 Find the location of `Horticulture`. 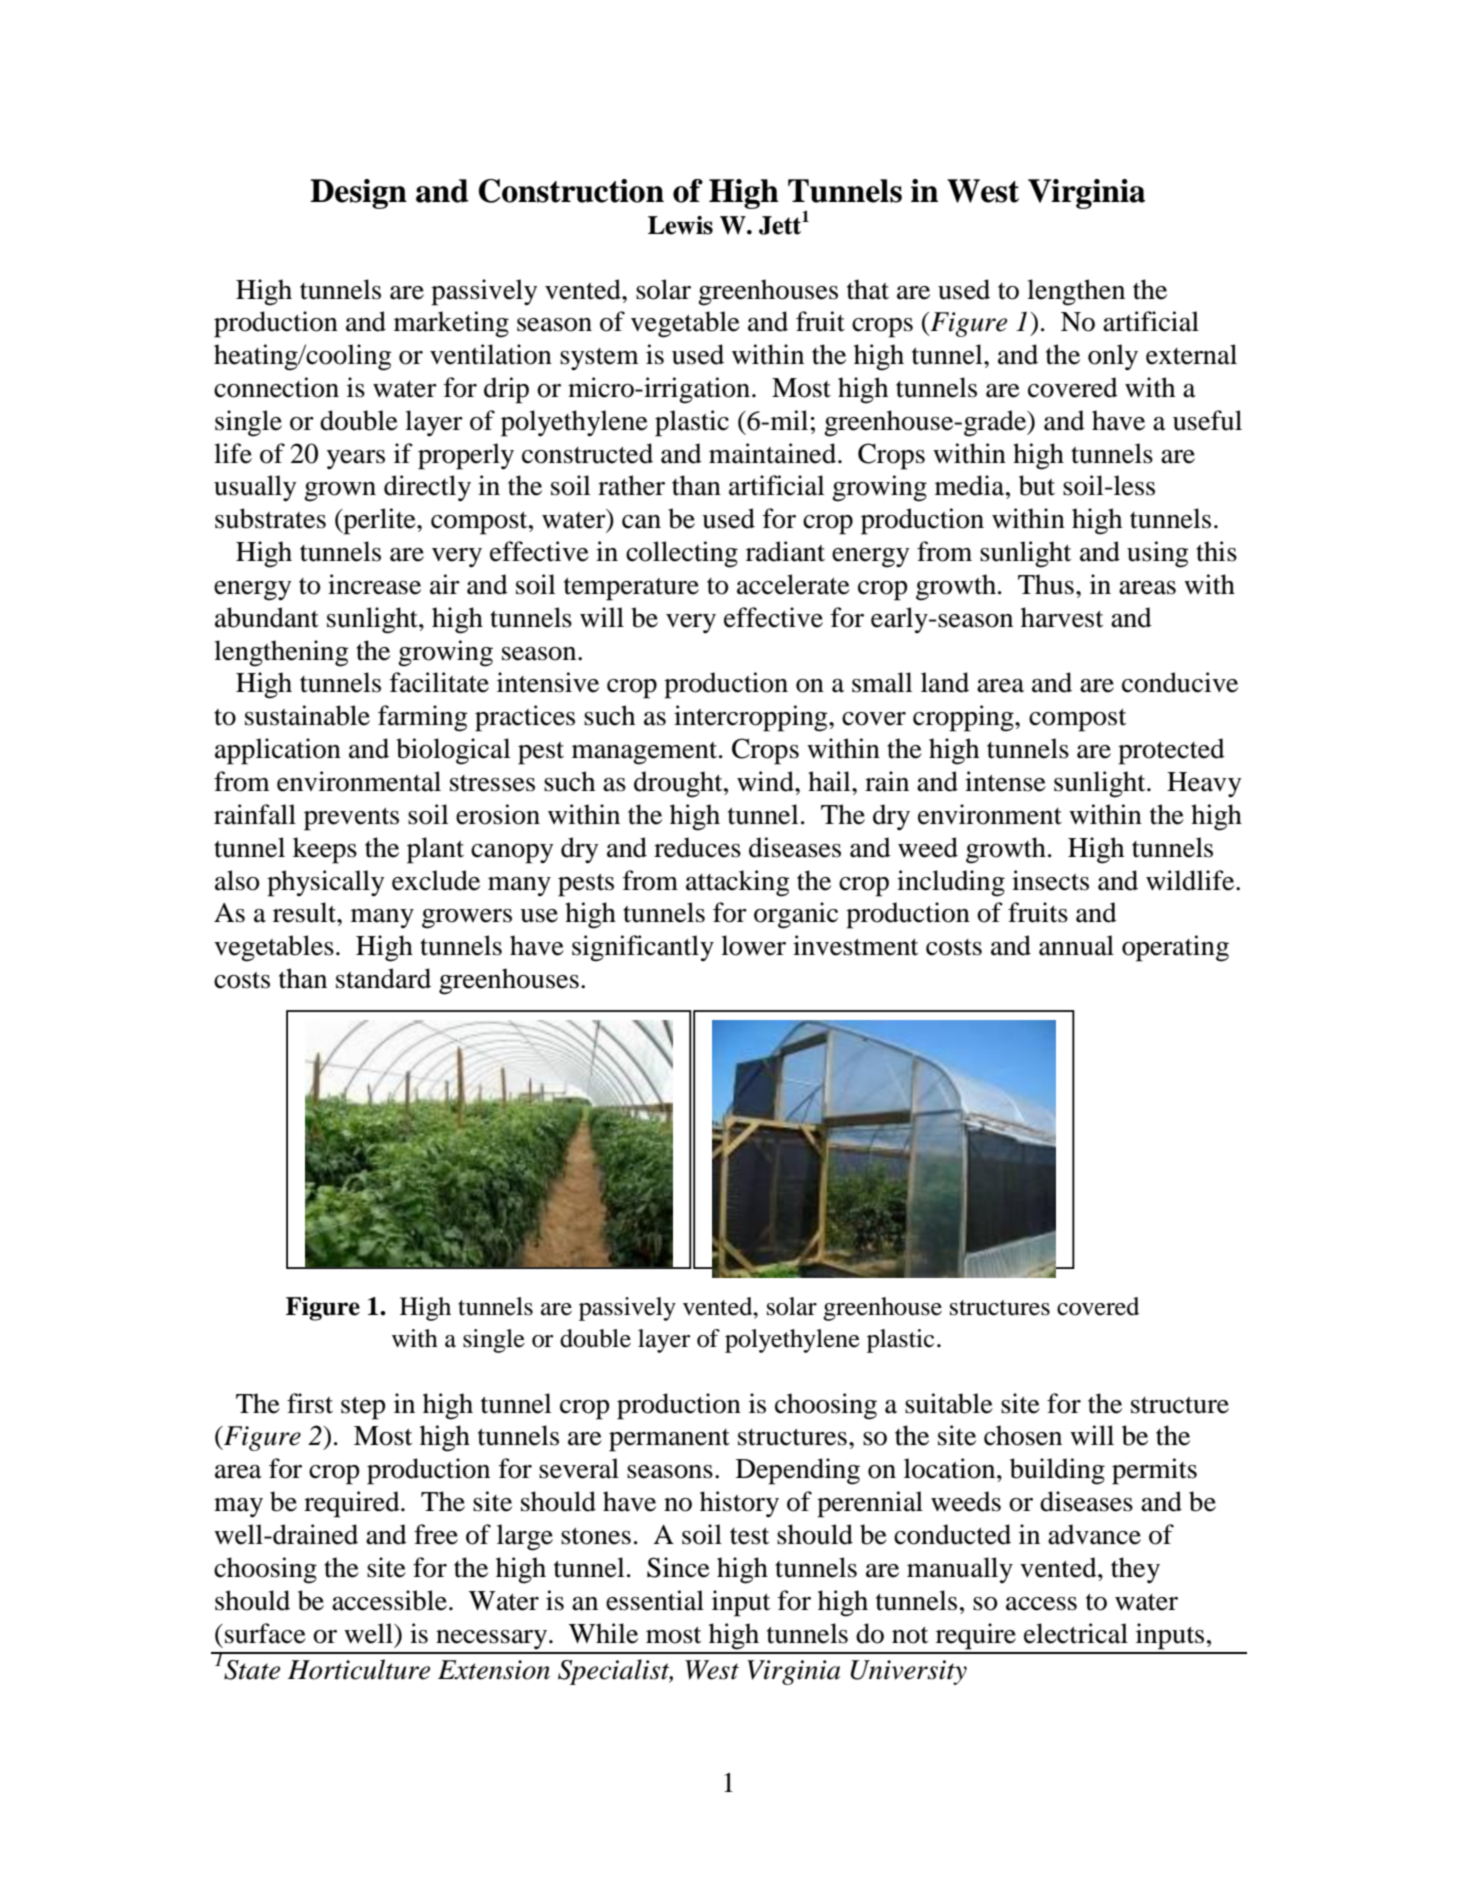

Horticulture is located at coordinates (359, 1669).
